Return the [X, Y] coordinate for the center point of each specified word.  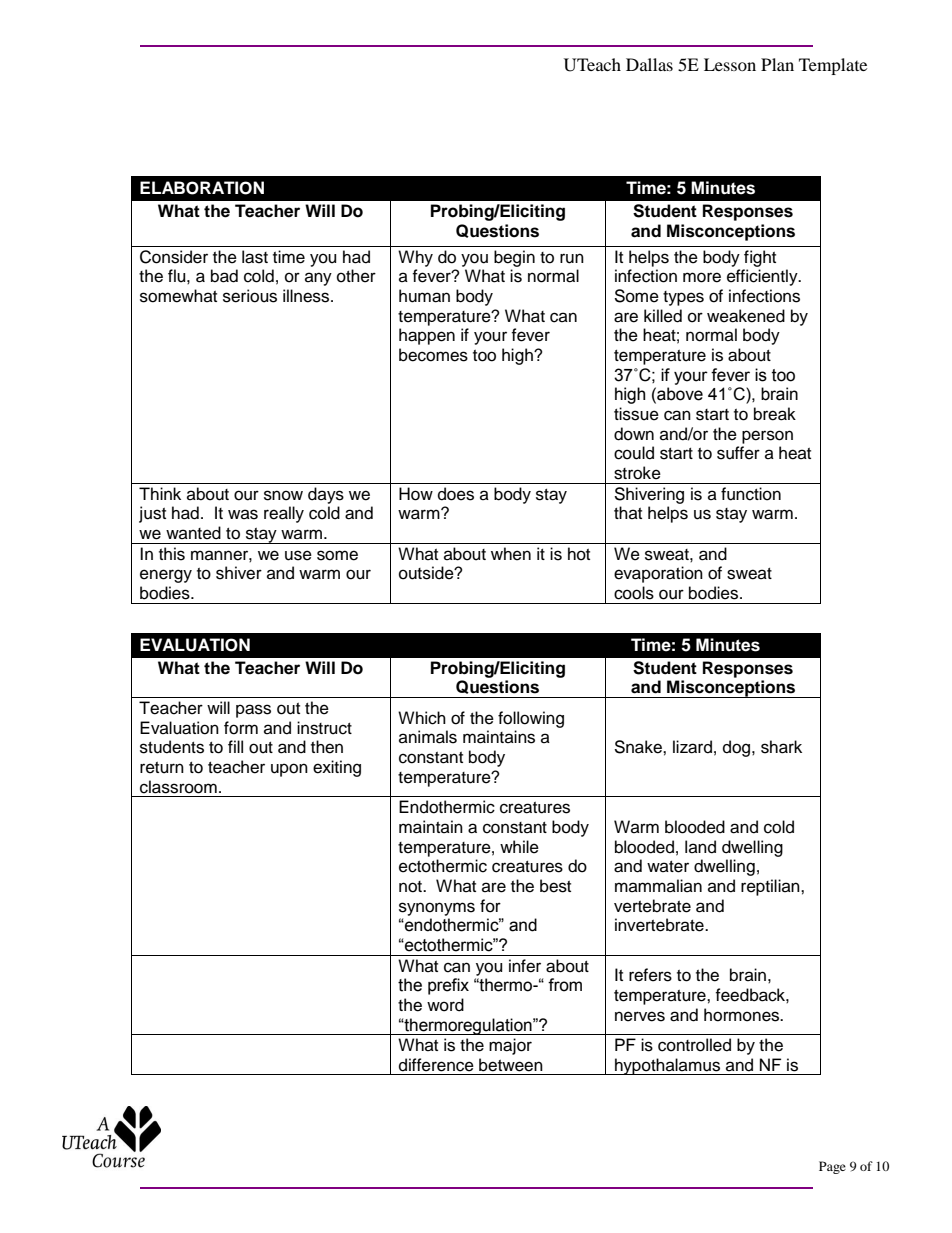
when [511, 554]
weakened [746, 316]
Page [832, 1167]
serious [250, 296]
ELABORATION [202, 188]
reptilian [771, 887]
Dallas [649, 64]
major [510, 1046]
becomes [433, 355]
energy [166, 576]
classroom [178, 787]
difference [436, 1065]
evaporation [658, 574]
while [519, 847]
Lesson [730, 64]
